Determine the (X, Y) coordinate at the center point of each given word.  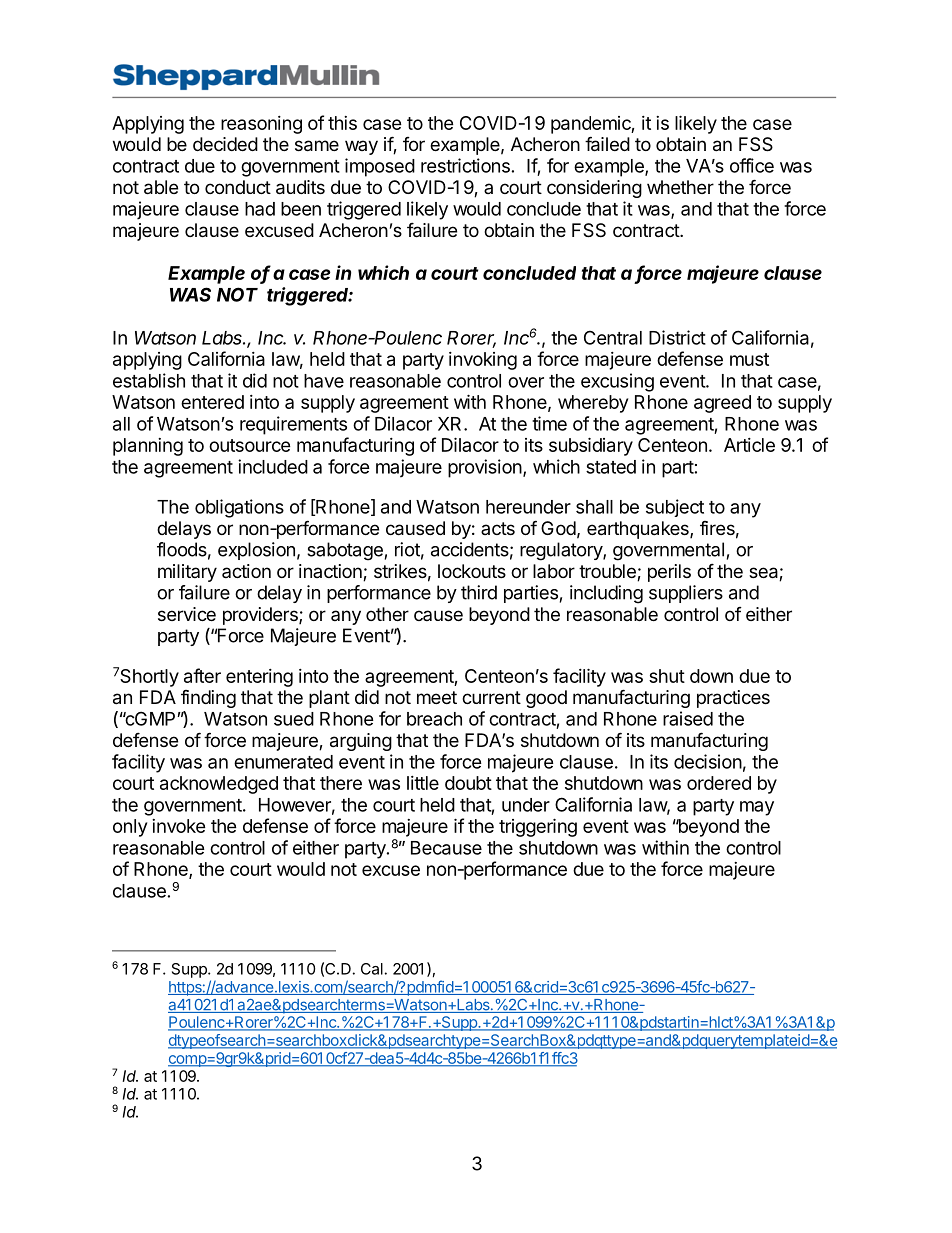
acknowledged (219, 785)
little (423, 783)
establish (149, 380)
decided (225, 144)
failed (607, 144)
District (677, 337)
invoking (483, 361)
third (479, 592)
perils (669, 573)
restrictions (465, 165)
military (187, 573)
